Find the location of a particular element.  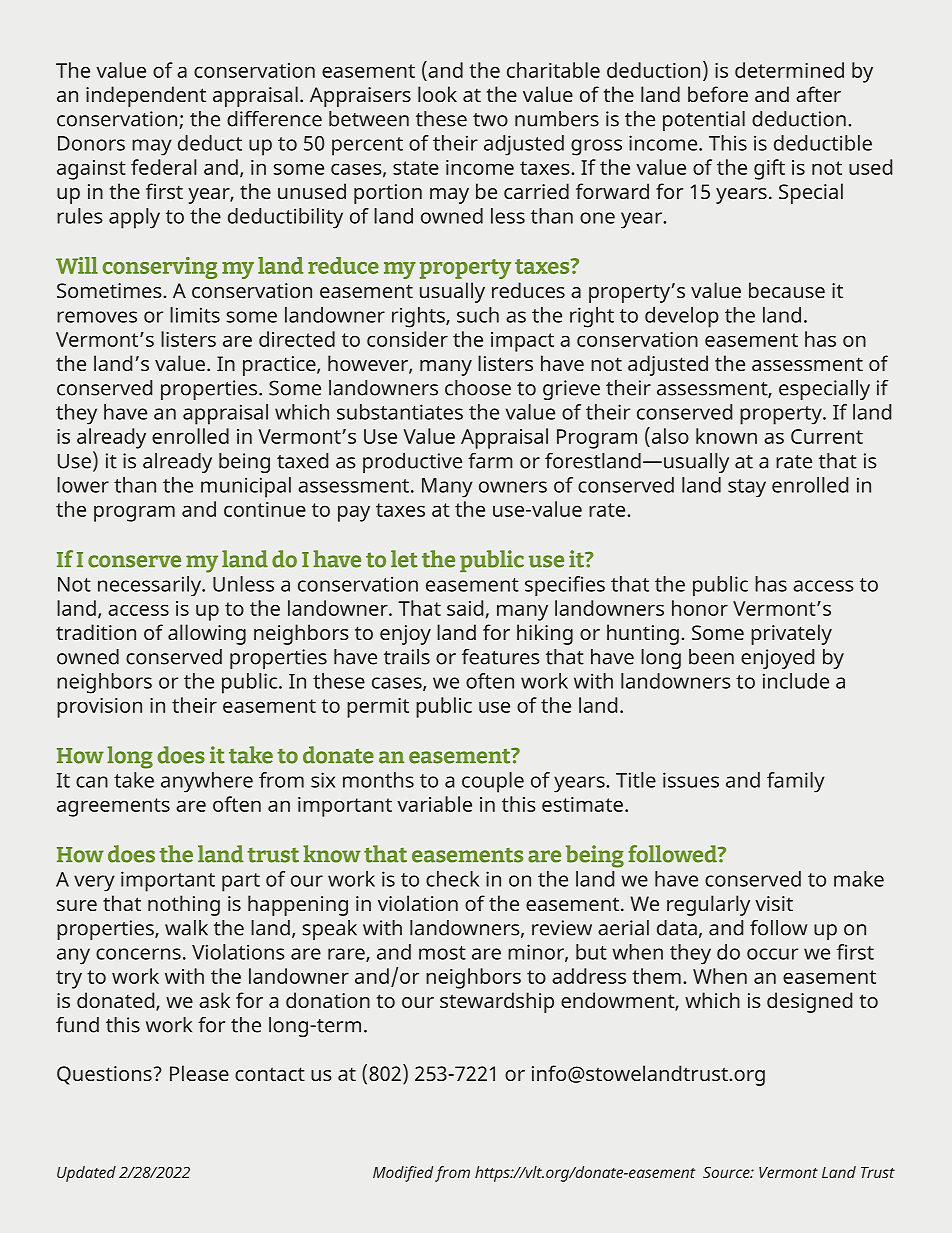

most is located at coordinates (442, 953).
